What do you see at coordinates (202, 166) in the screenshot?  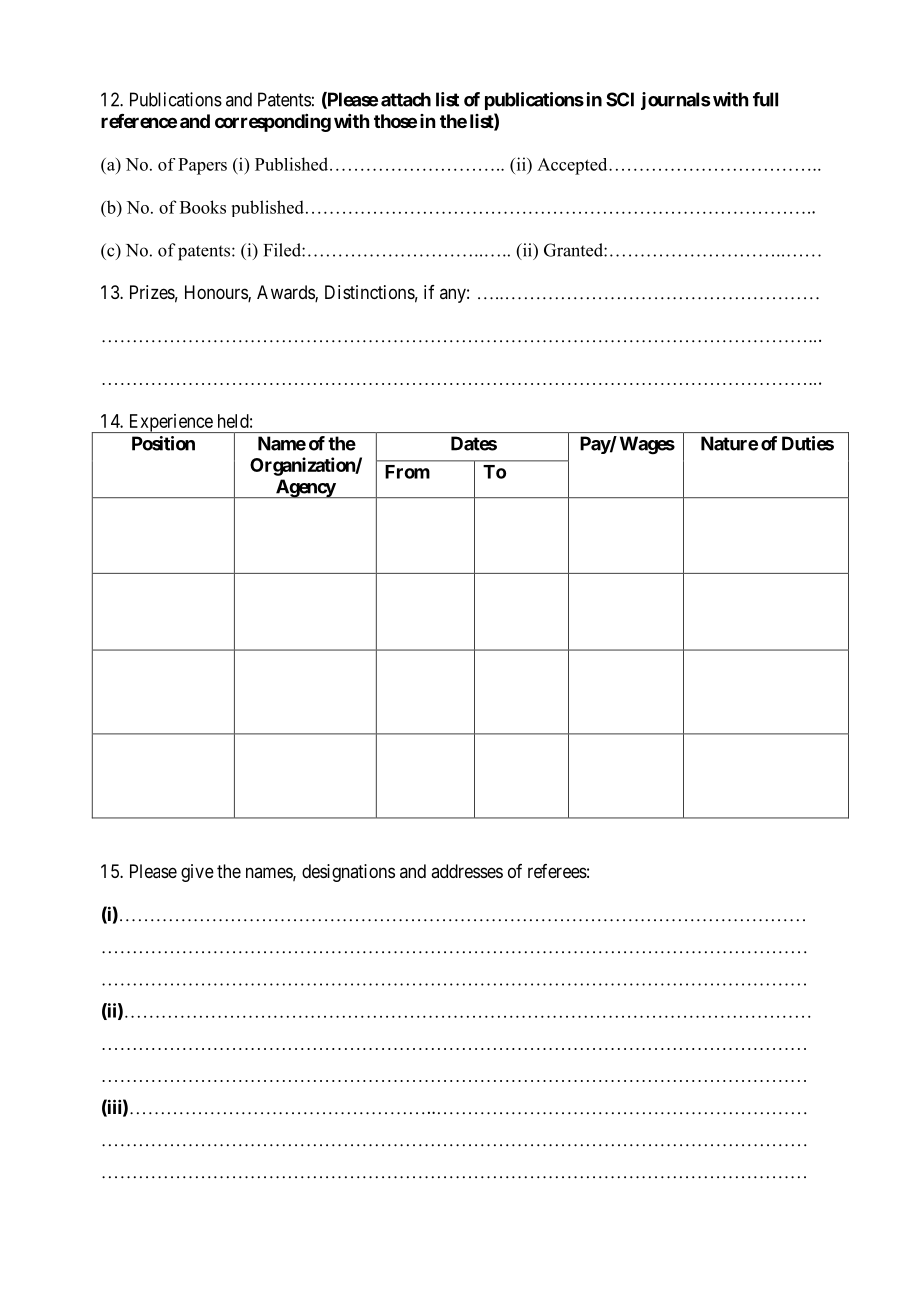 I see `Papers` at bounding box center [202, 166].
